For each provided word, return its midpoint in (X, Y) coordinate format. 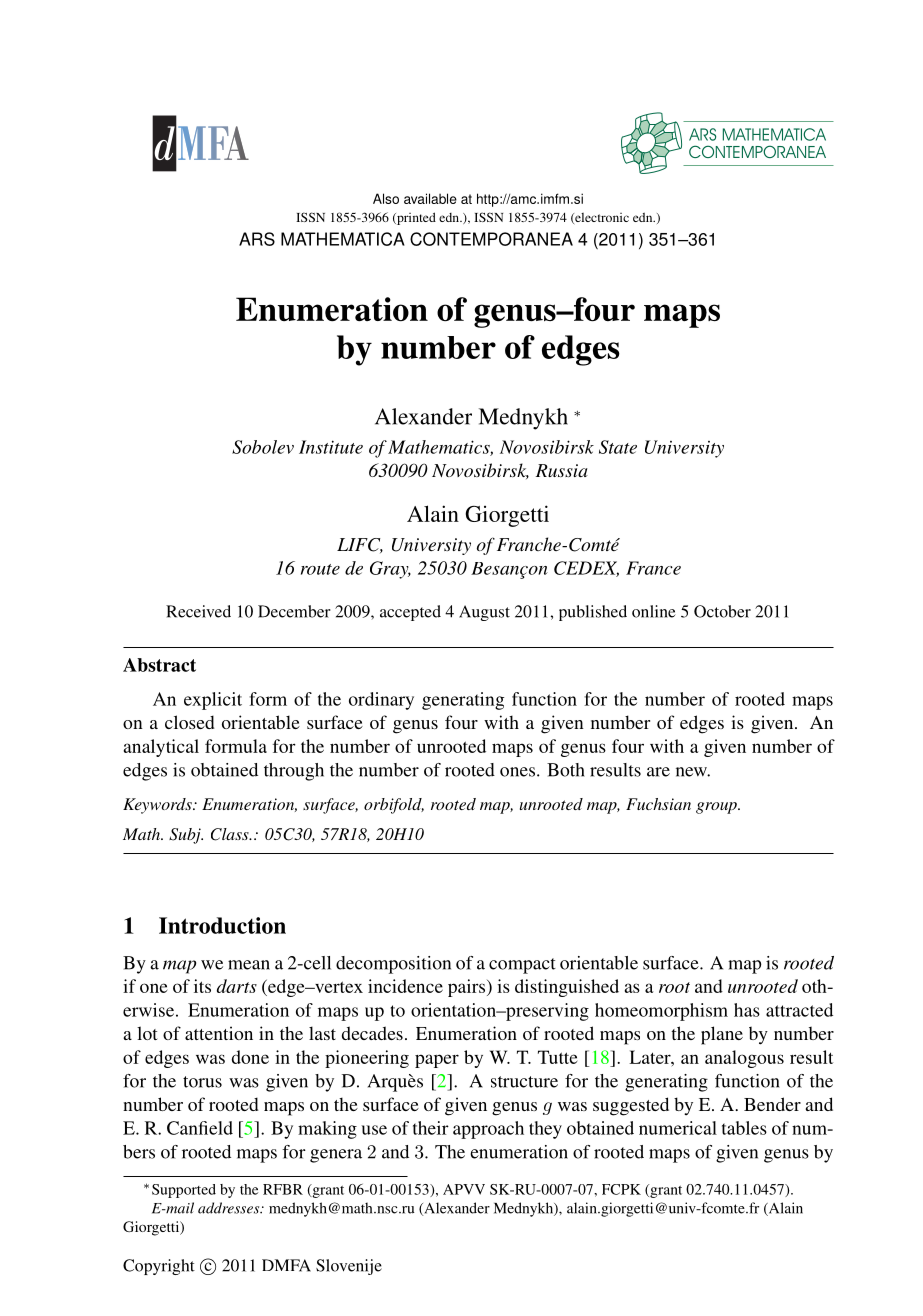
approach (488, 1130)
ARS (257, 239)
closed (189, 722)
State (618, 447)
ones (519, 772)
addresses (230, 1208)
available (430, 198)
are (658, 772)
